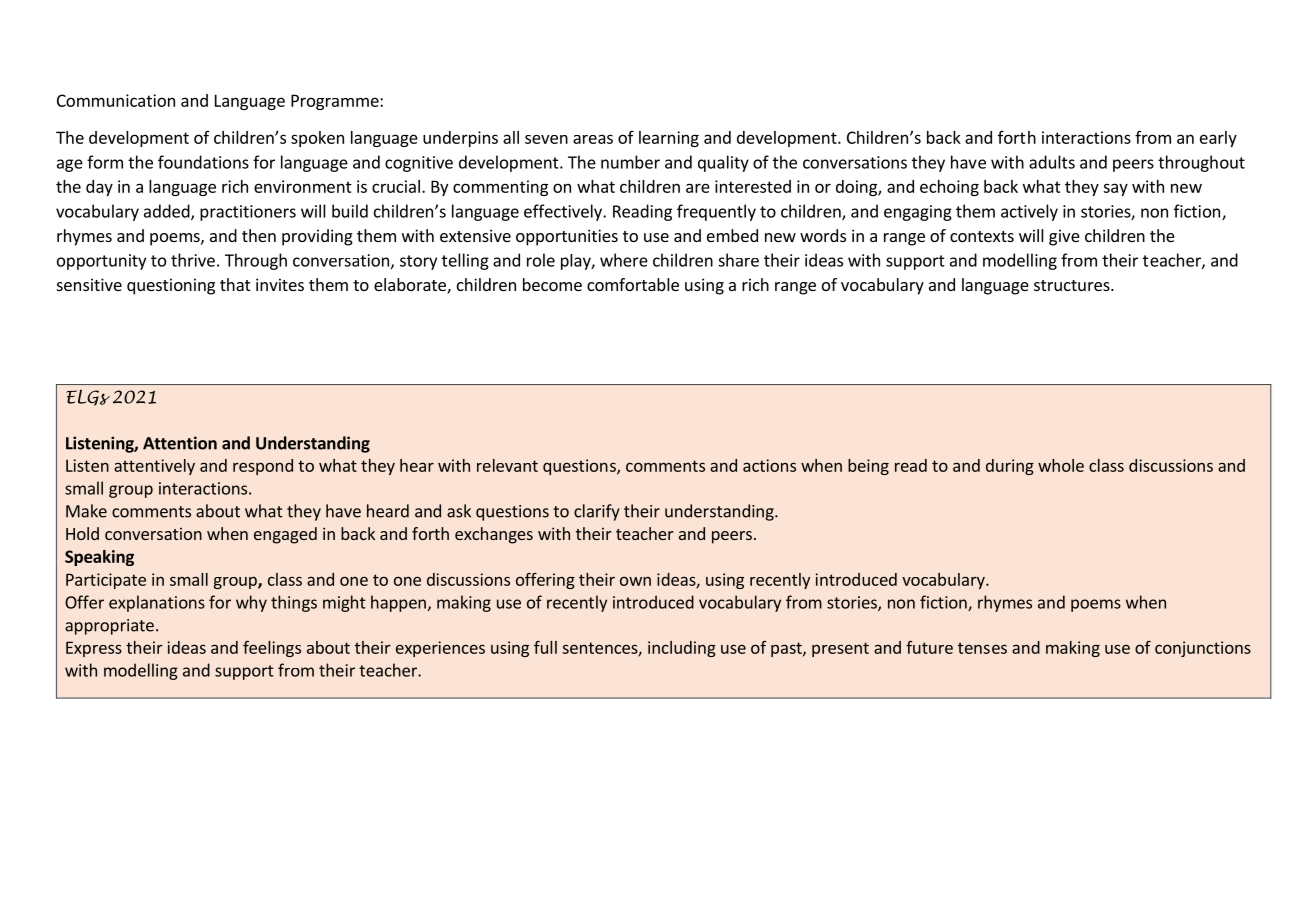  I want to click on give, so click(1064, 237).
